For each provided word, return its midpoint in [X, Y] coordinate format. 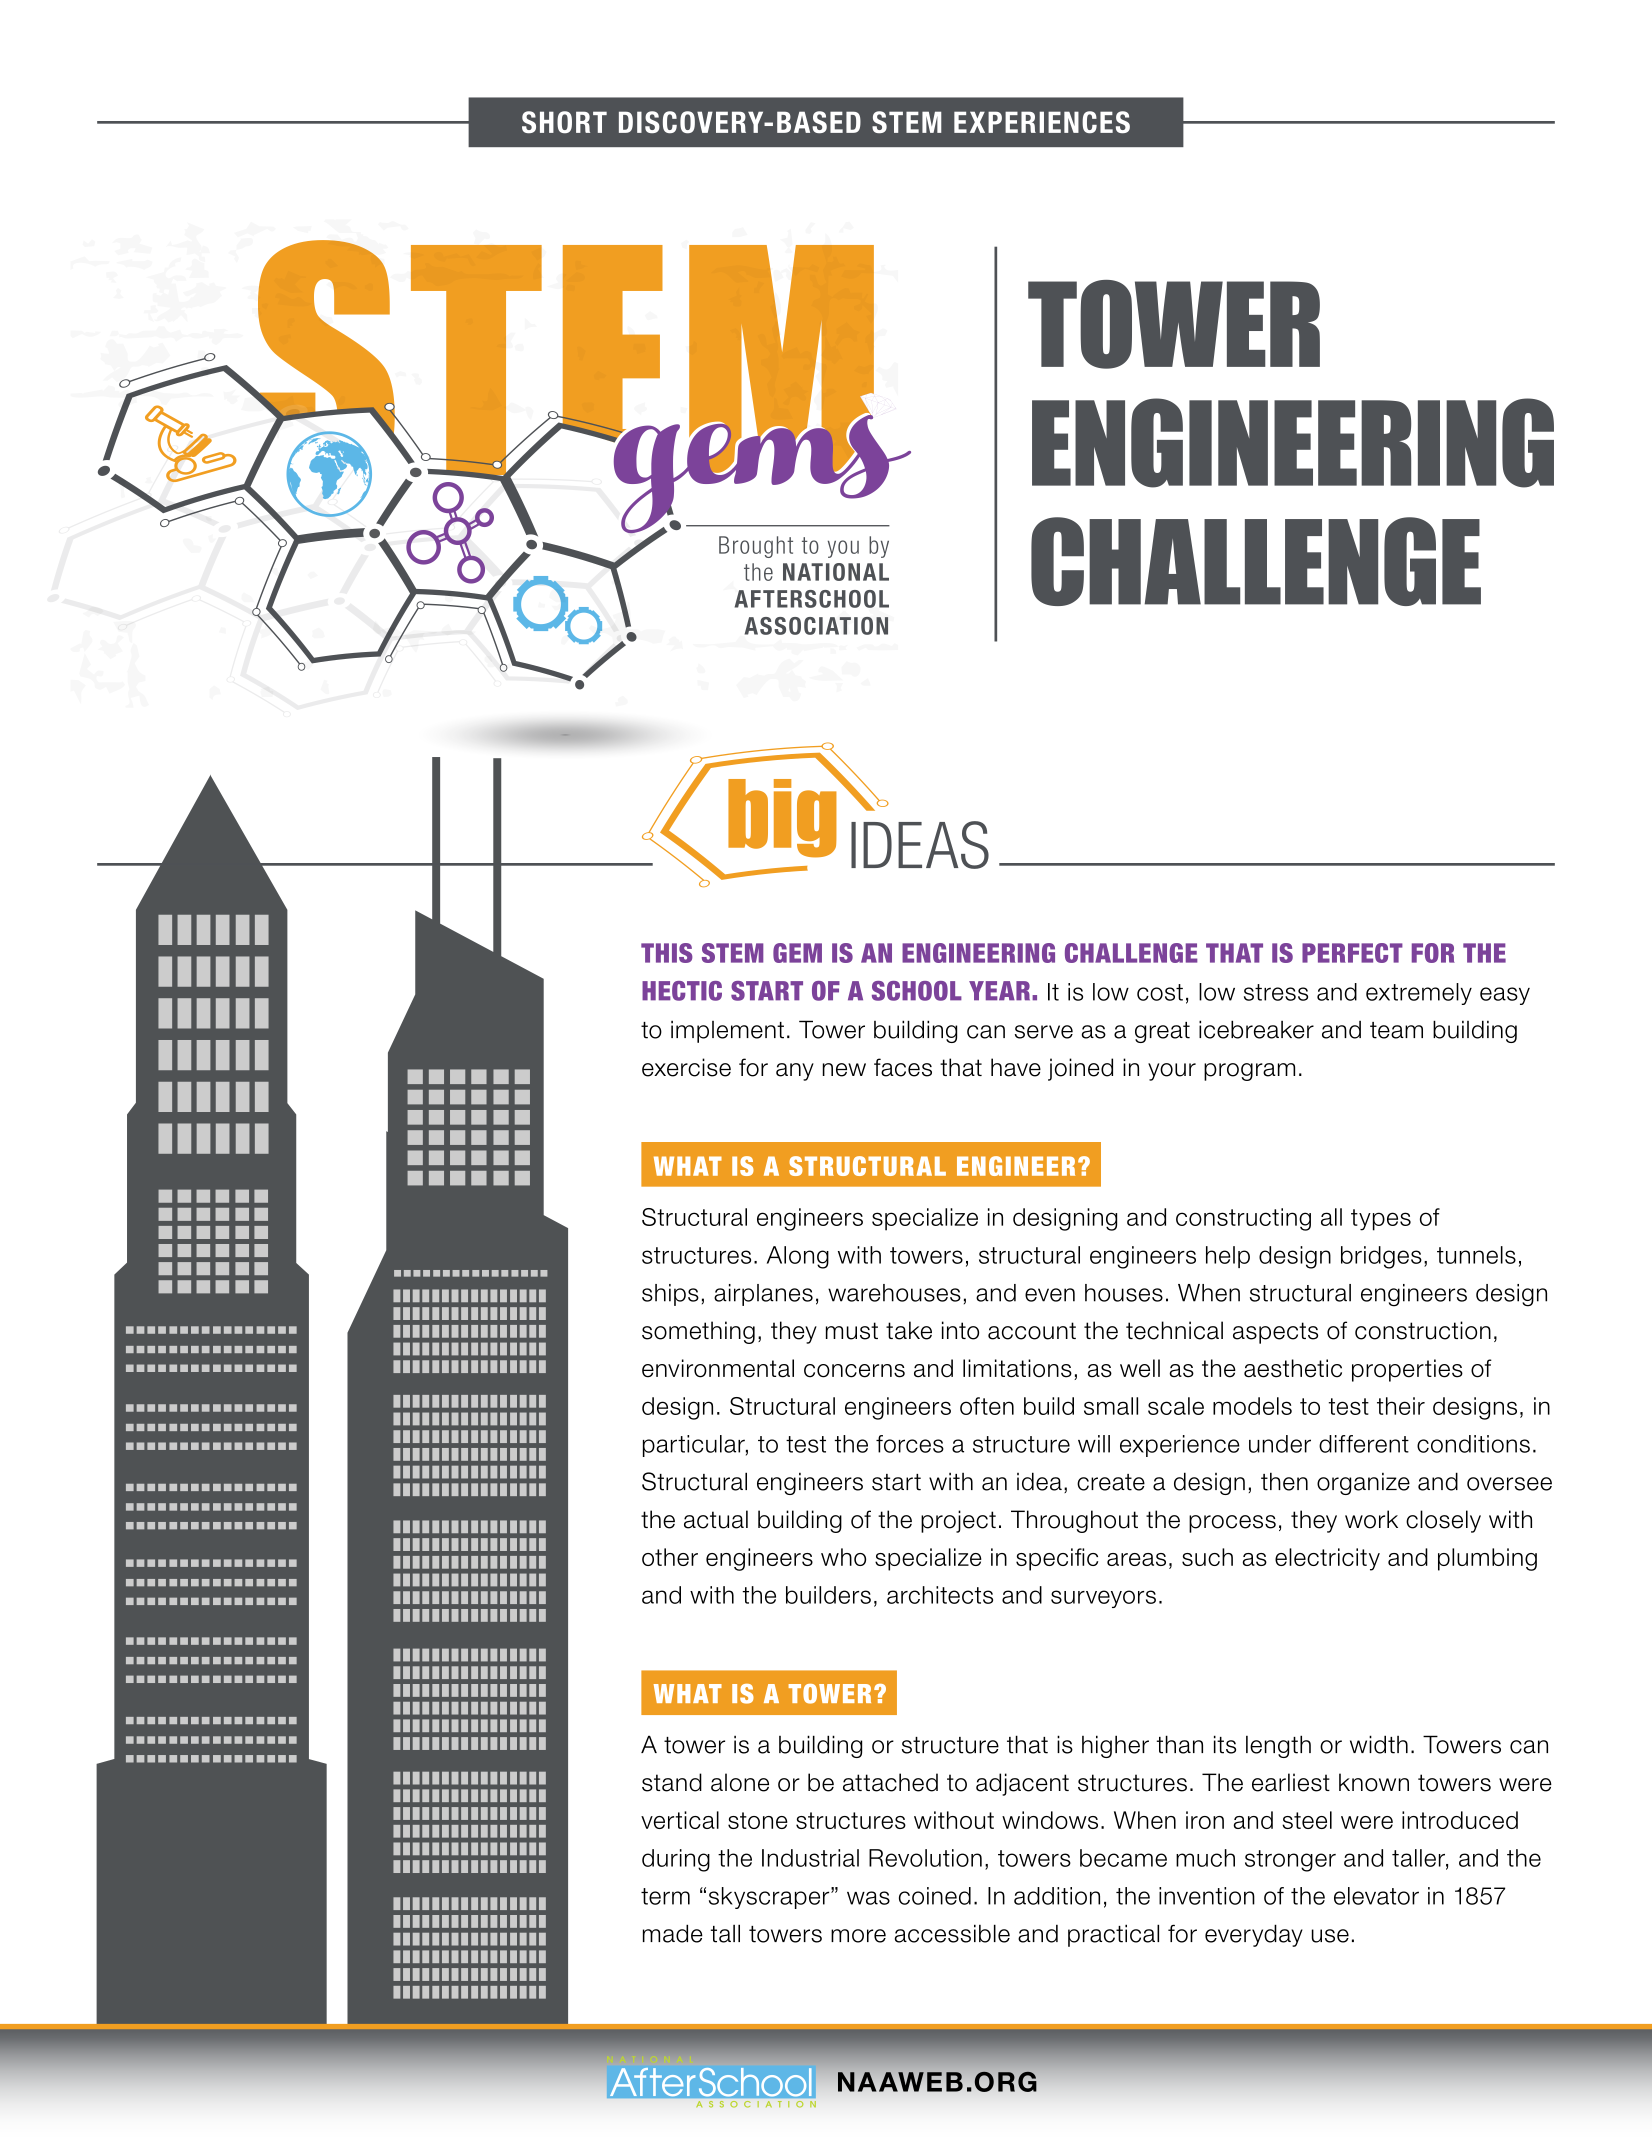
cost [1160, 992]
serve [1044, 1032]
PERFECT [1352, 953]
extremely [1419, 994]
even [1050, 1295]
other [670, 1557]
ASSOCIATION [816, 626]
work [1371, 1519]
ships [670, 1295]
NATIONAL [836, 572]
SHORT [564, 122]
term [665, 1896]
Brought [756, 547]
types [1381, 1220]
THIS [667, 953]
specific [1057, 1559]
